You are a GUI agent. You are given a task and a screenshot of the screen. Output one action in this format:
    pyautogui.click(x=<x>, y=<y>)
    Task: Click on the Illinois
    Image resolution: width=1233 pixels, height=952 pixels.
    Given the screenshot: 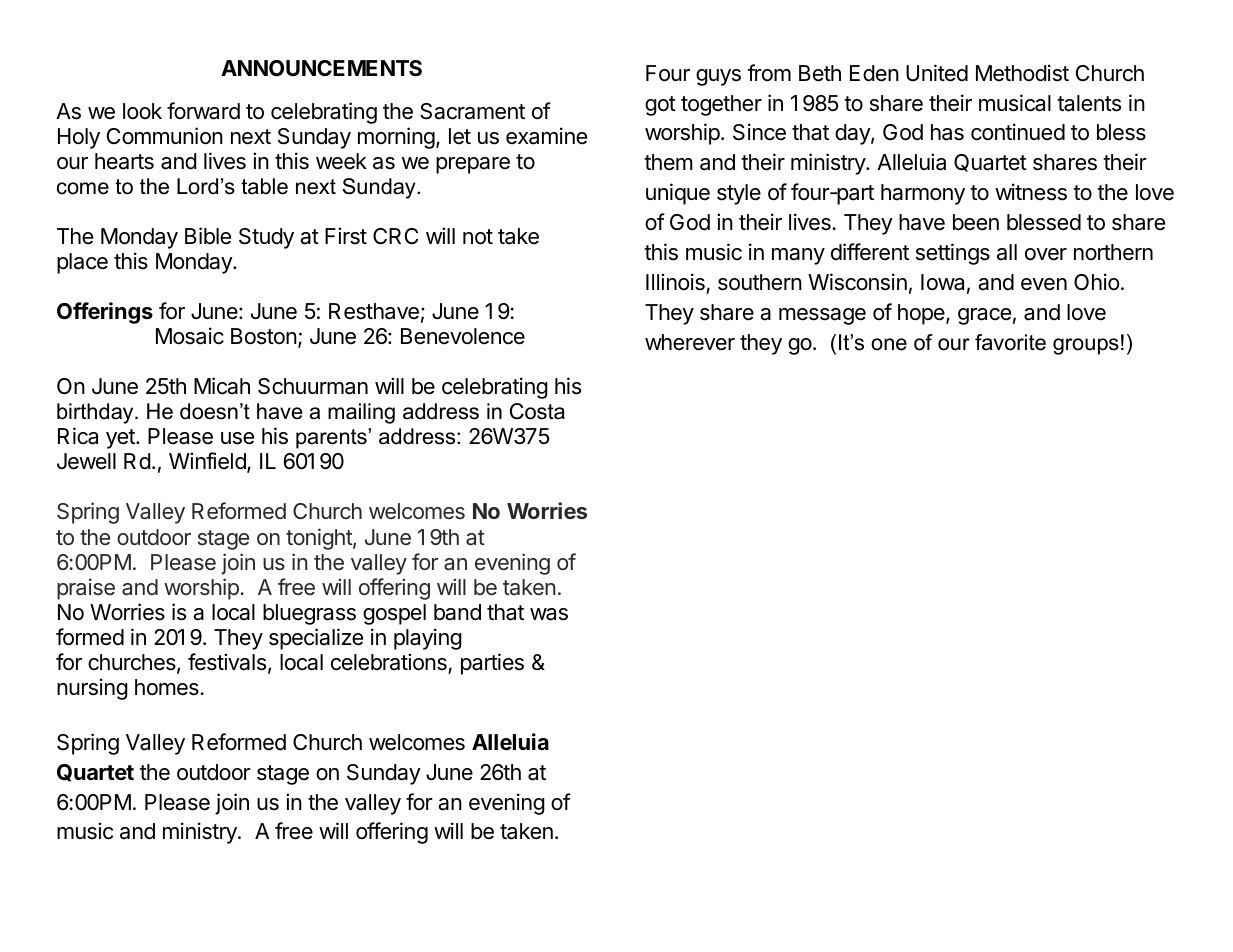 What is the action you would take?
    pyautogui.click(x=675, y=282)
